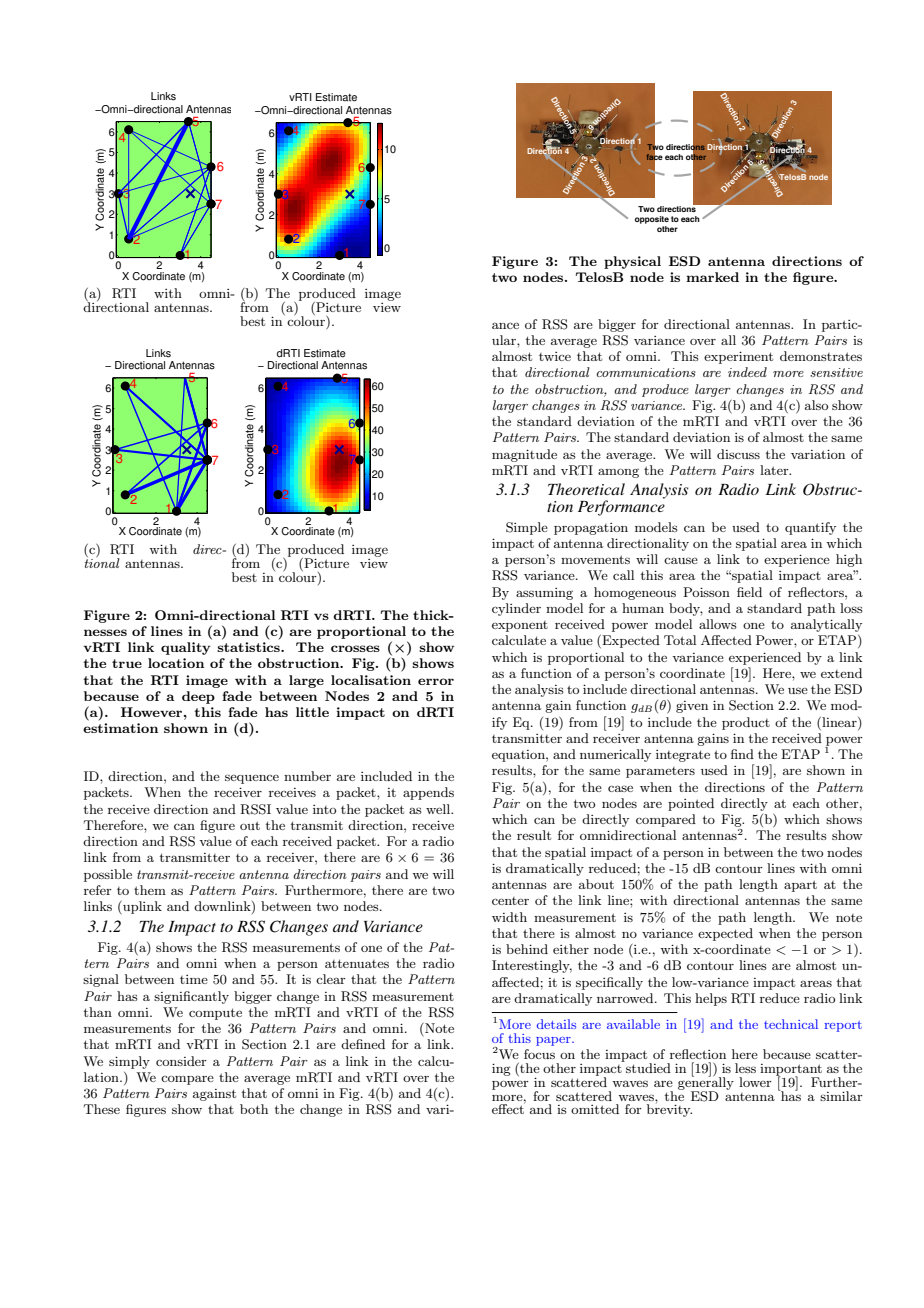  Describe the element at coordinates (181, 1061) in the document. I see `consider` at that location.
